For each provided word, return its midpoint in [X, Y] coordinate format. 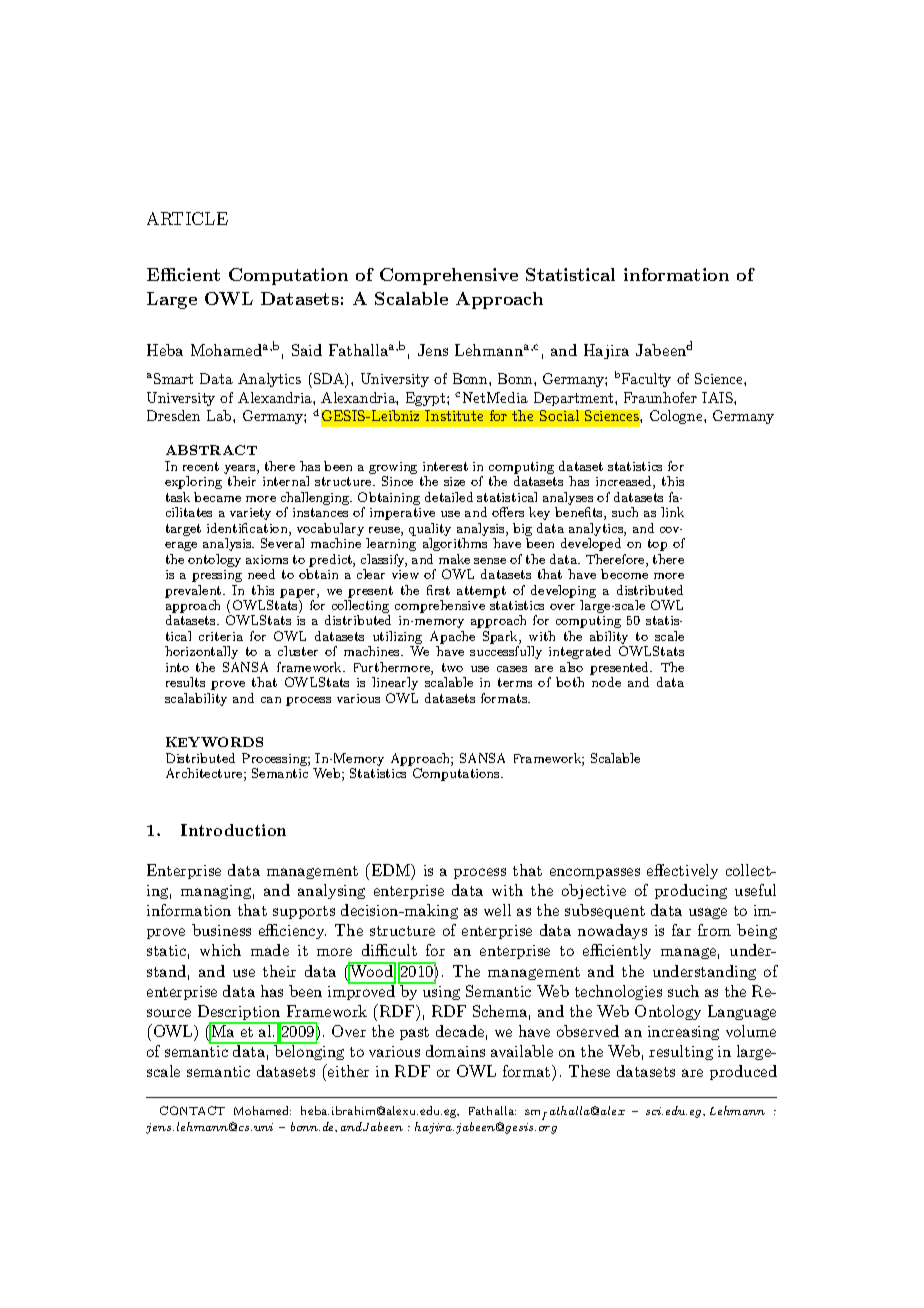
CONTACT [192, 1110]
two [452, 667]
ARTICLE [187, 218]
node [606, 682]
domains [455, 1051]
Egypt [427, 399]
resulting [681, 1052]
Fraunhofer [660, 397]
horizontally [201, 652]
